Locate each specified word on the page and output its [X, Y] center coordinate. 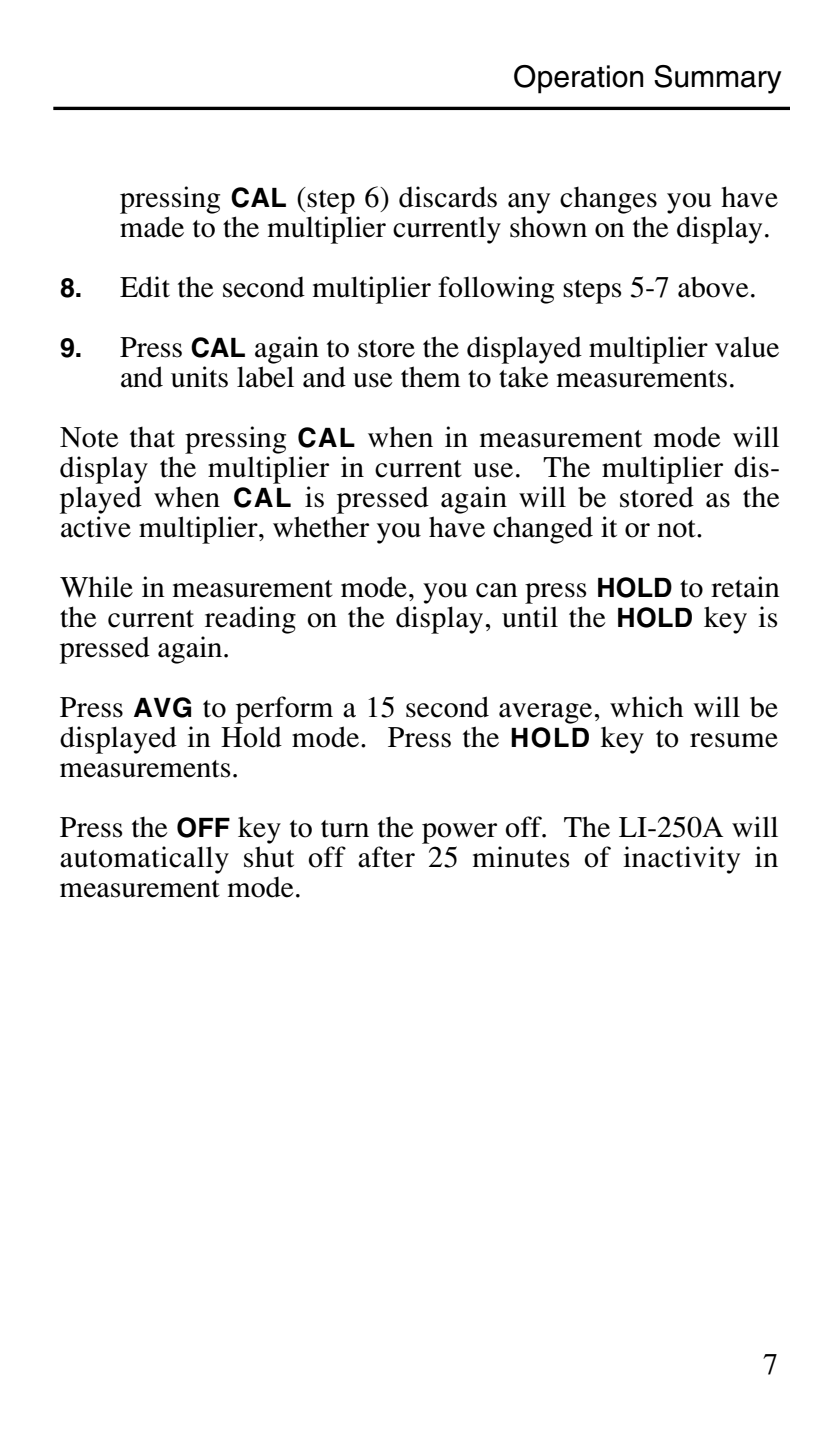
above [713, 287]
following [496, 290]
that [152, 437]
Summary [718, 79]
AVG [162, 707]
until [530, 617]
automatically [144, 860]
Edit [145, 287]
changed [543, 530]
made [152, 227]
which [647, 707]
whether [321, 527]
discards [448, 197]
